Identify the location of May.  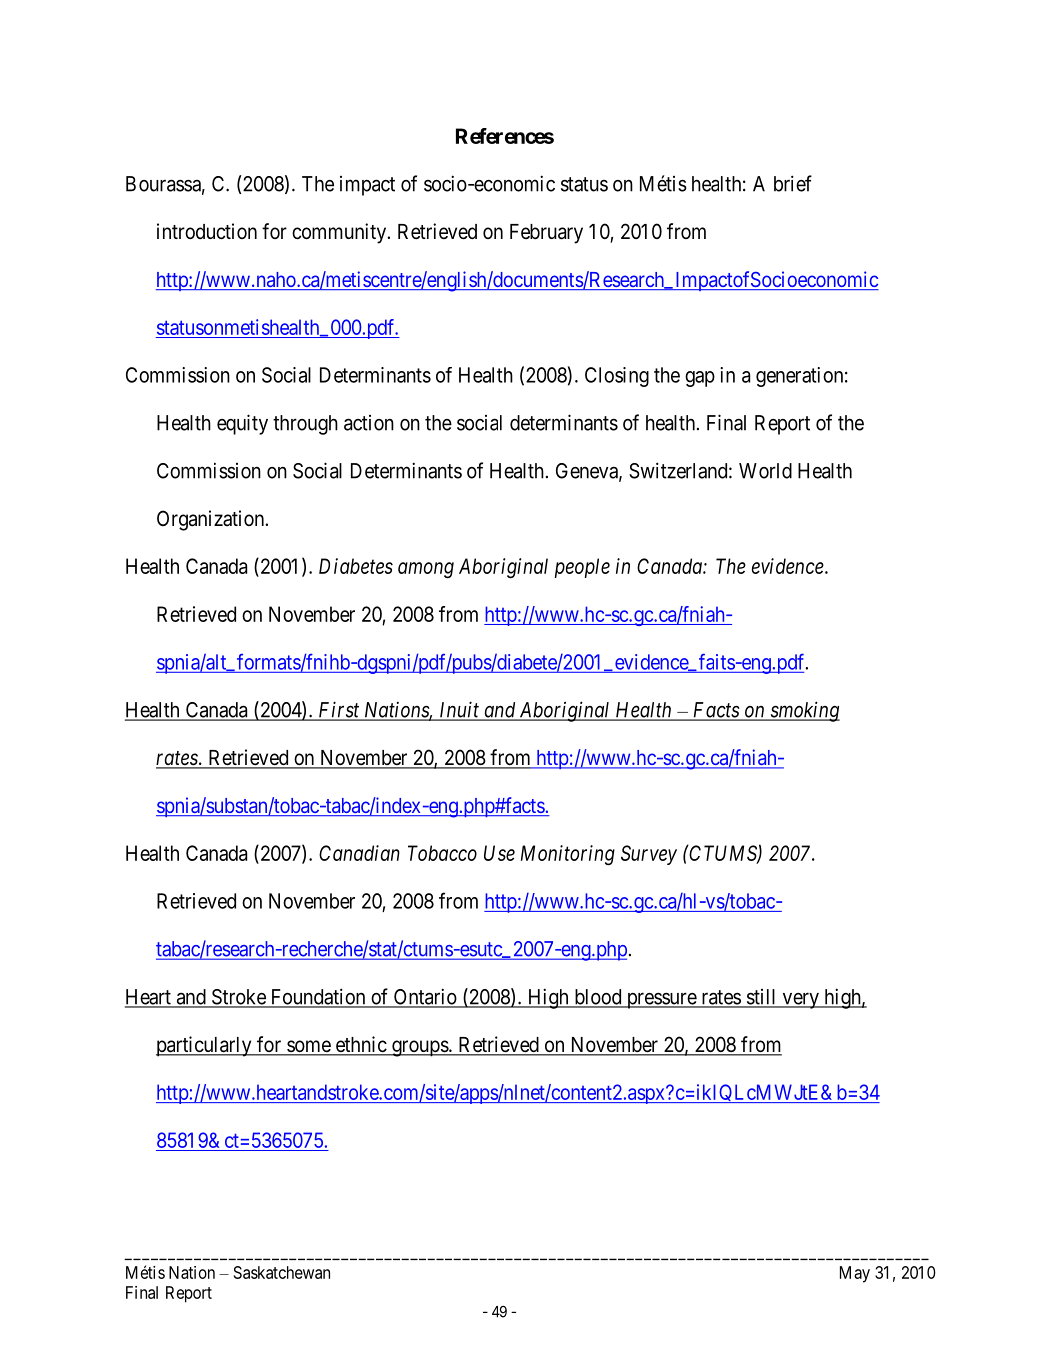
(855, 1274).
